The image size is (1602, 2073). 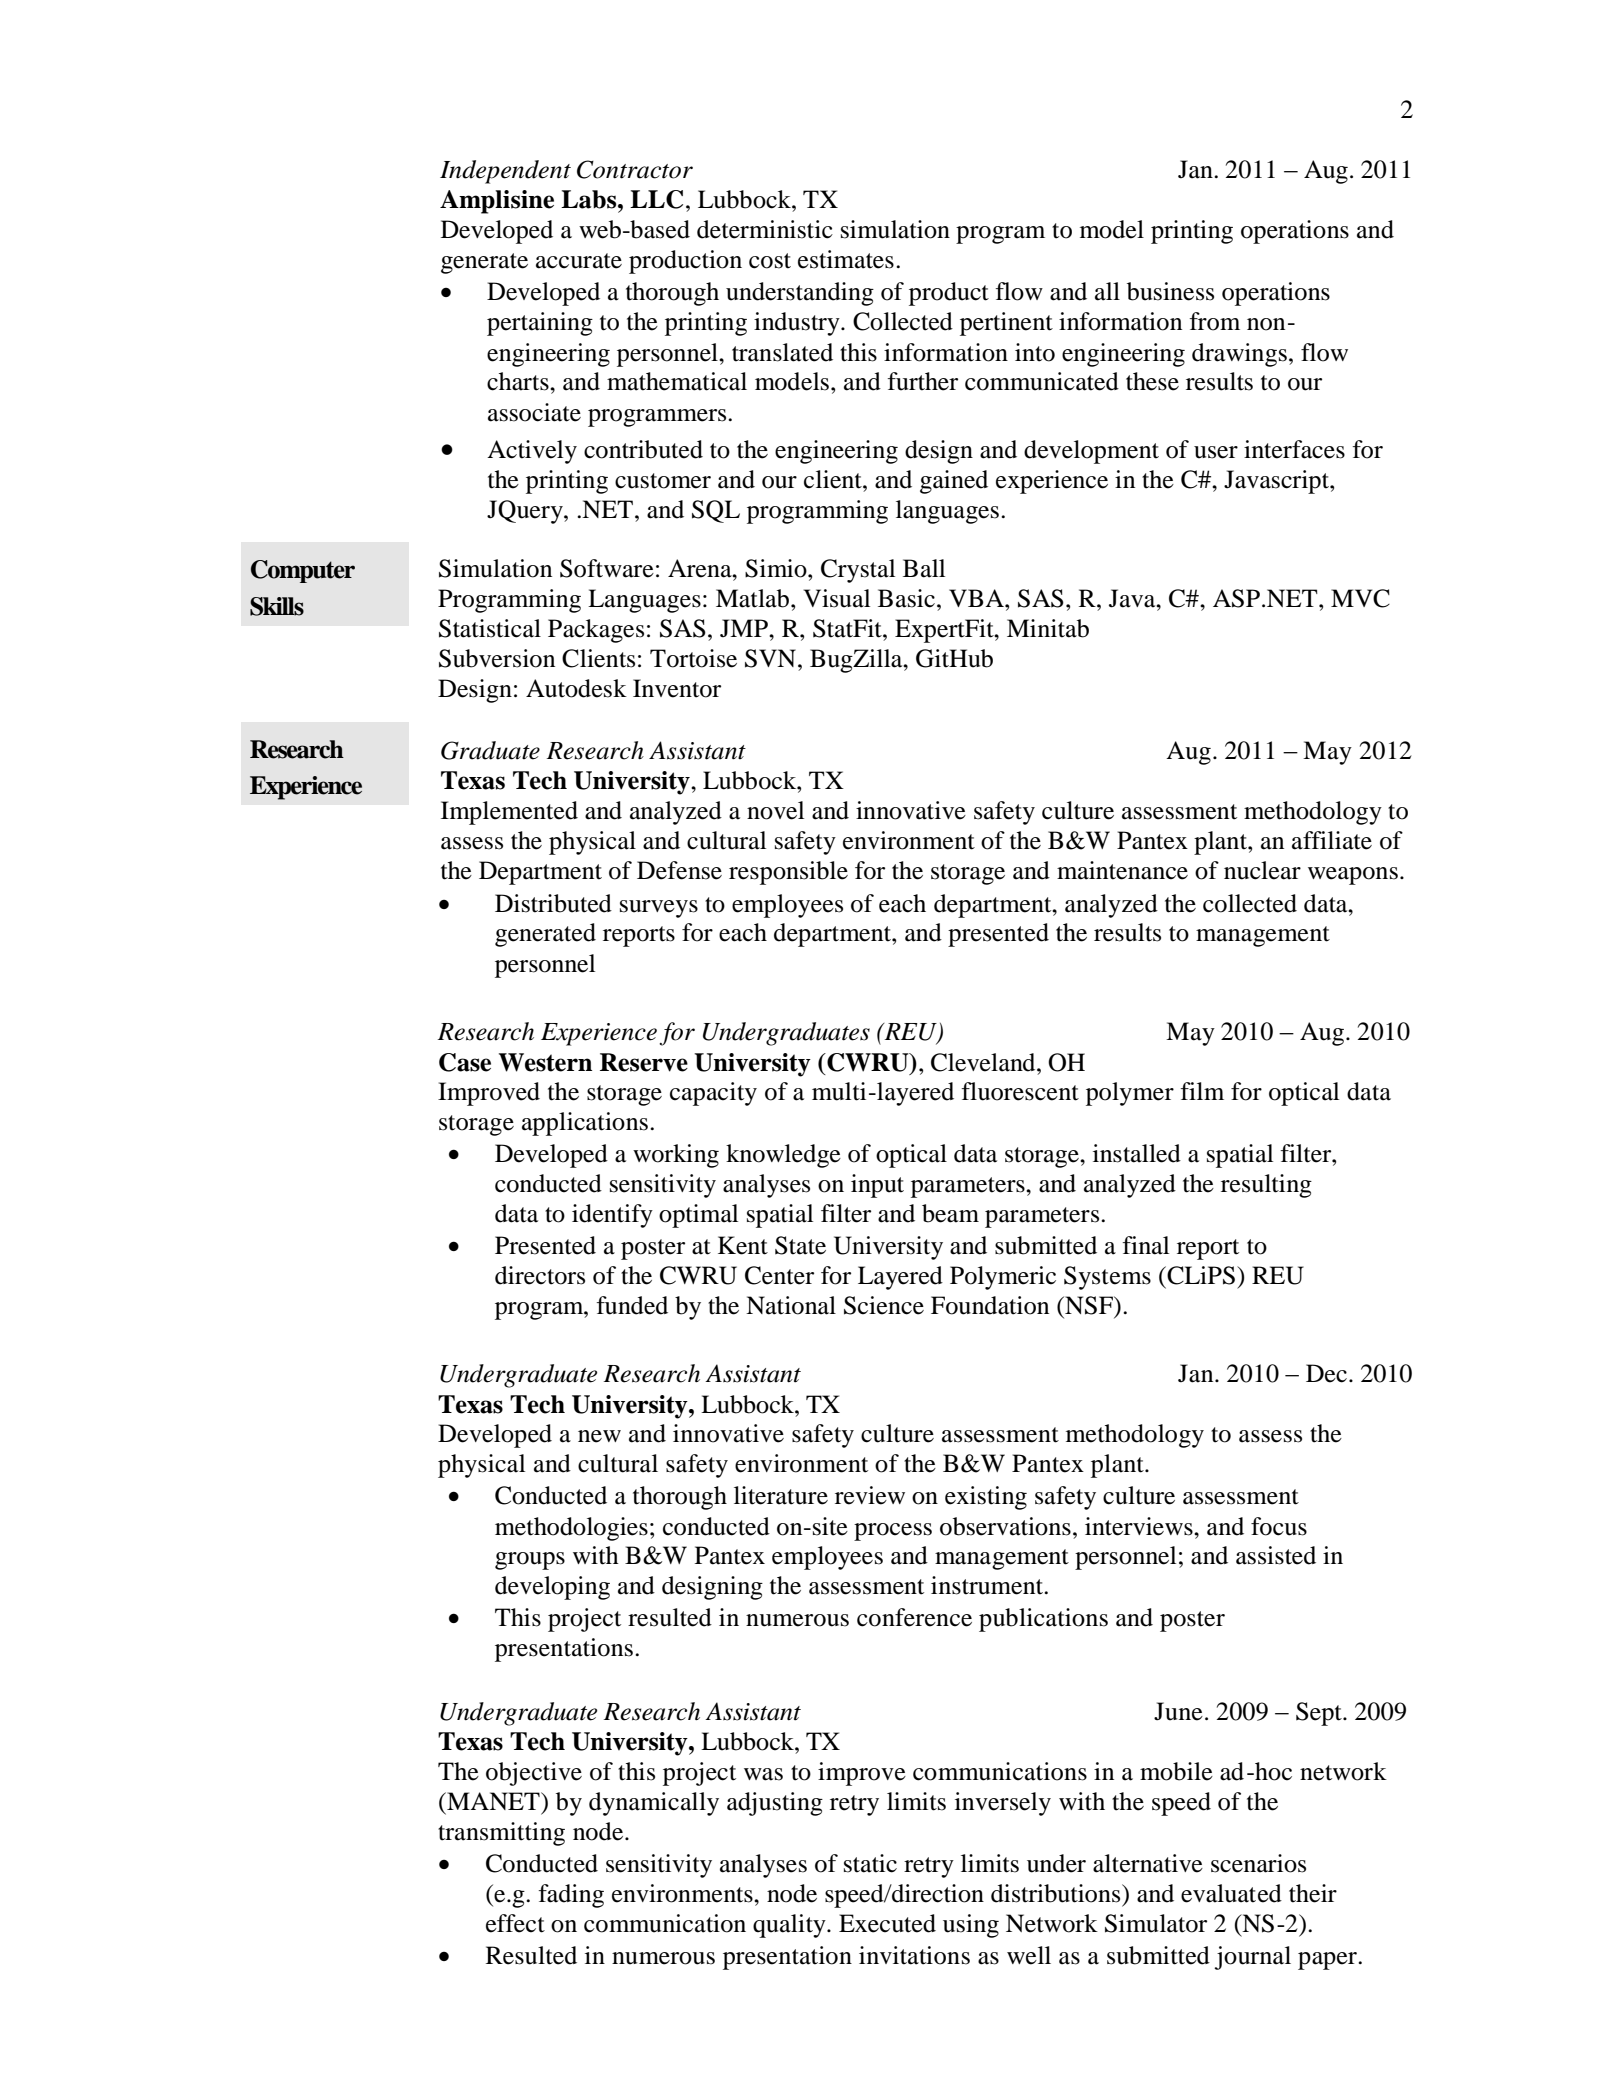 I want to click on capacity, so click(x=713, y=1094).
